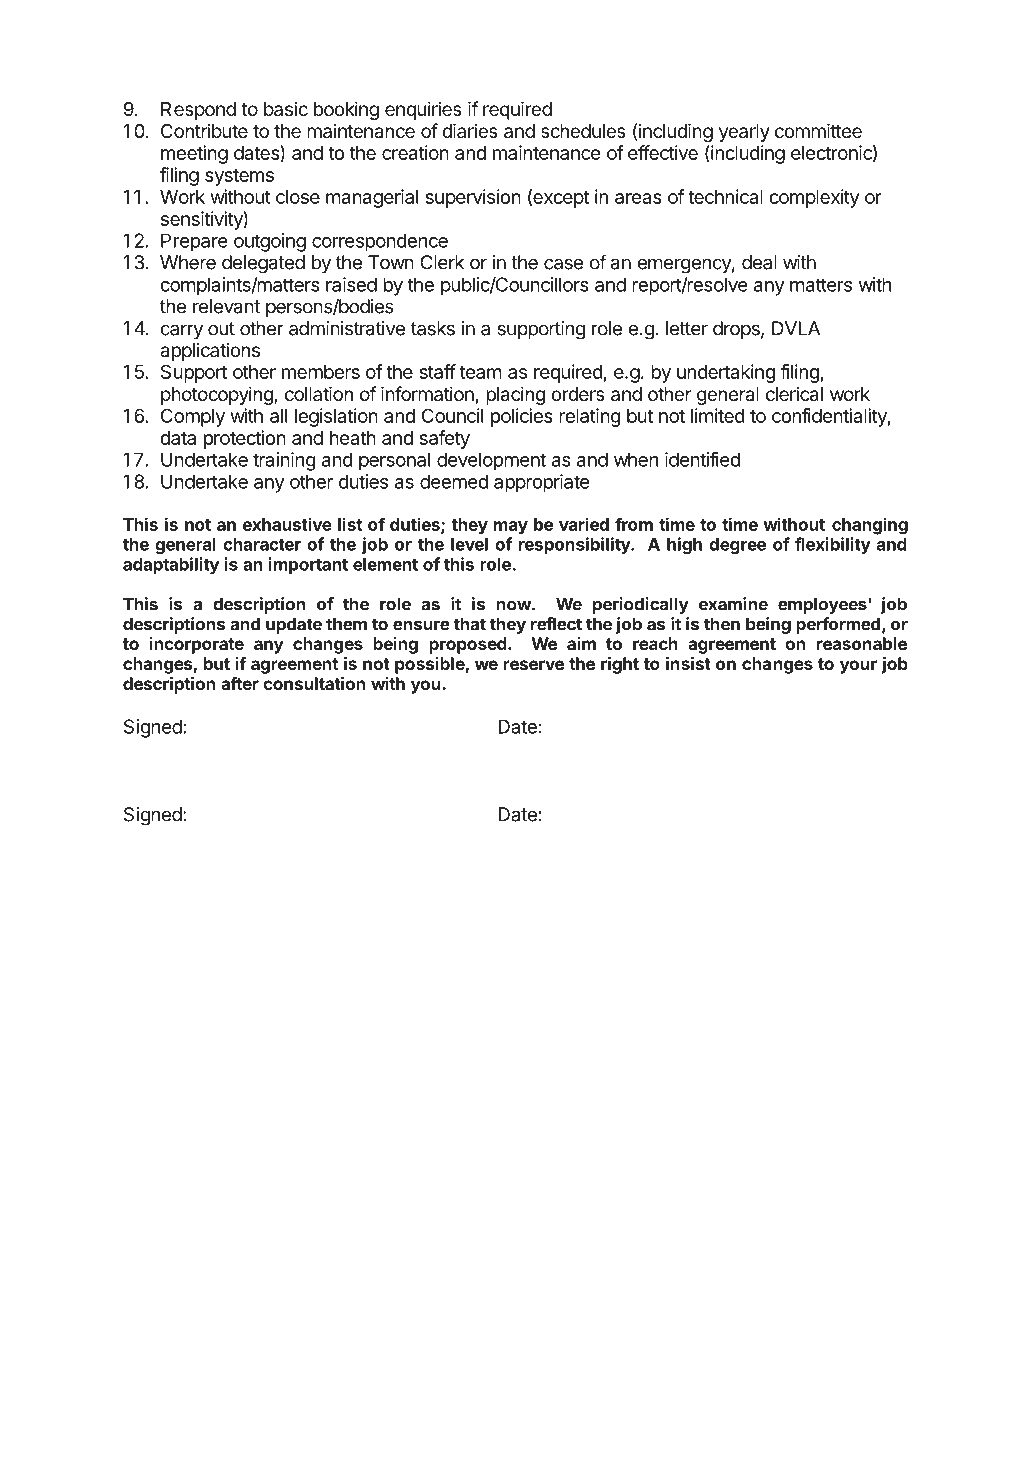  What do you see at coordinates (204, 130) in the screenshot?
I see `Contribute` at bounding box center [204, 130].
